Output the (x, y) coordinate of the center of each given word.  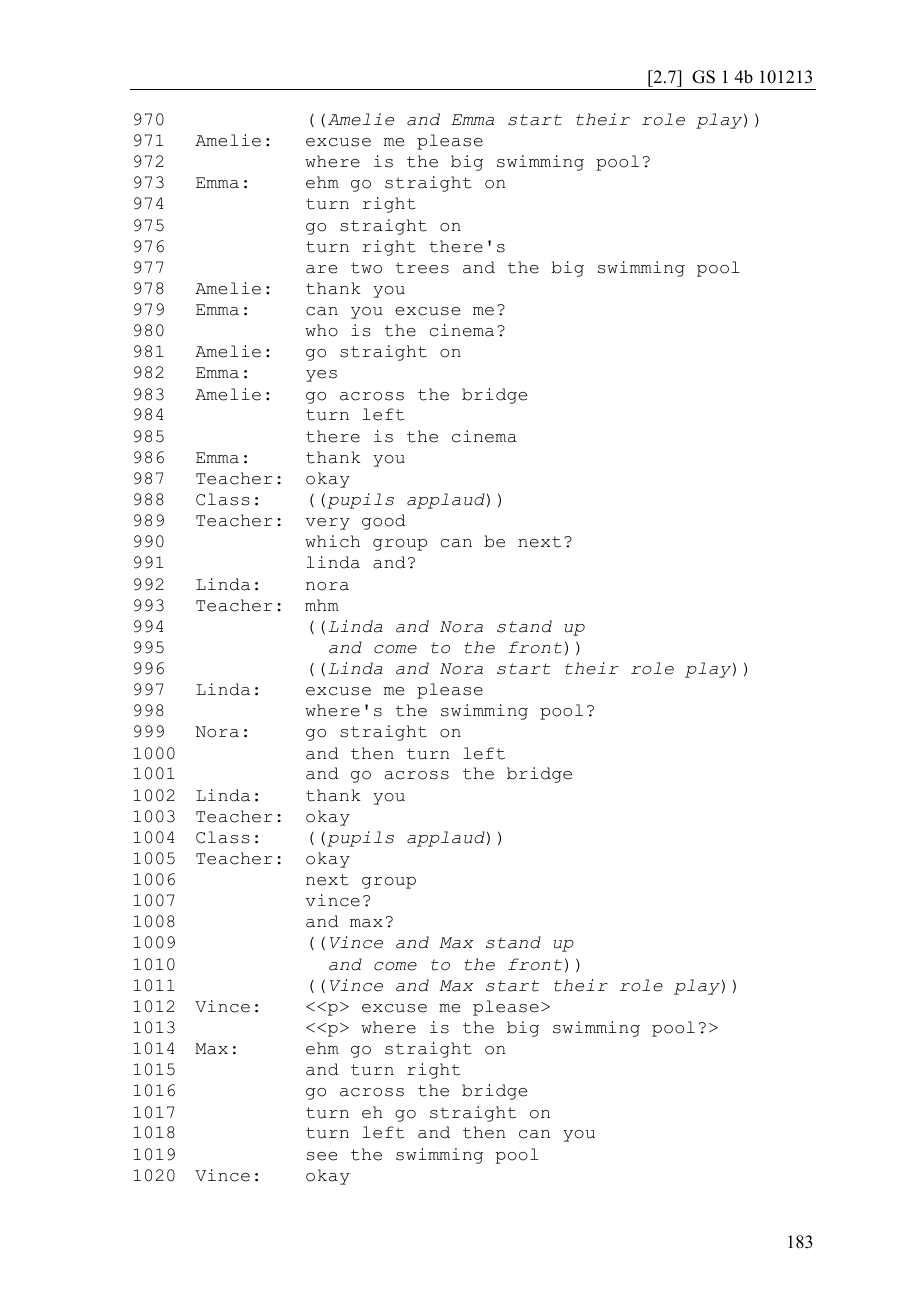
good (383, 522)
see (322, 1156)
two (366, 268)
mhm (322, 605)
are (321, 269)
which (332, 541)
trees (422, 268)
